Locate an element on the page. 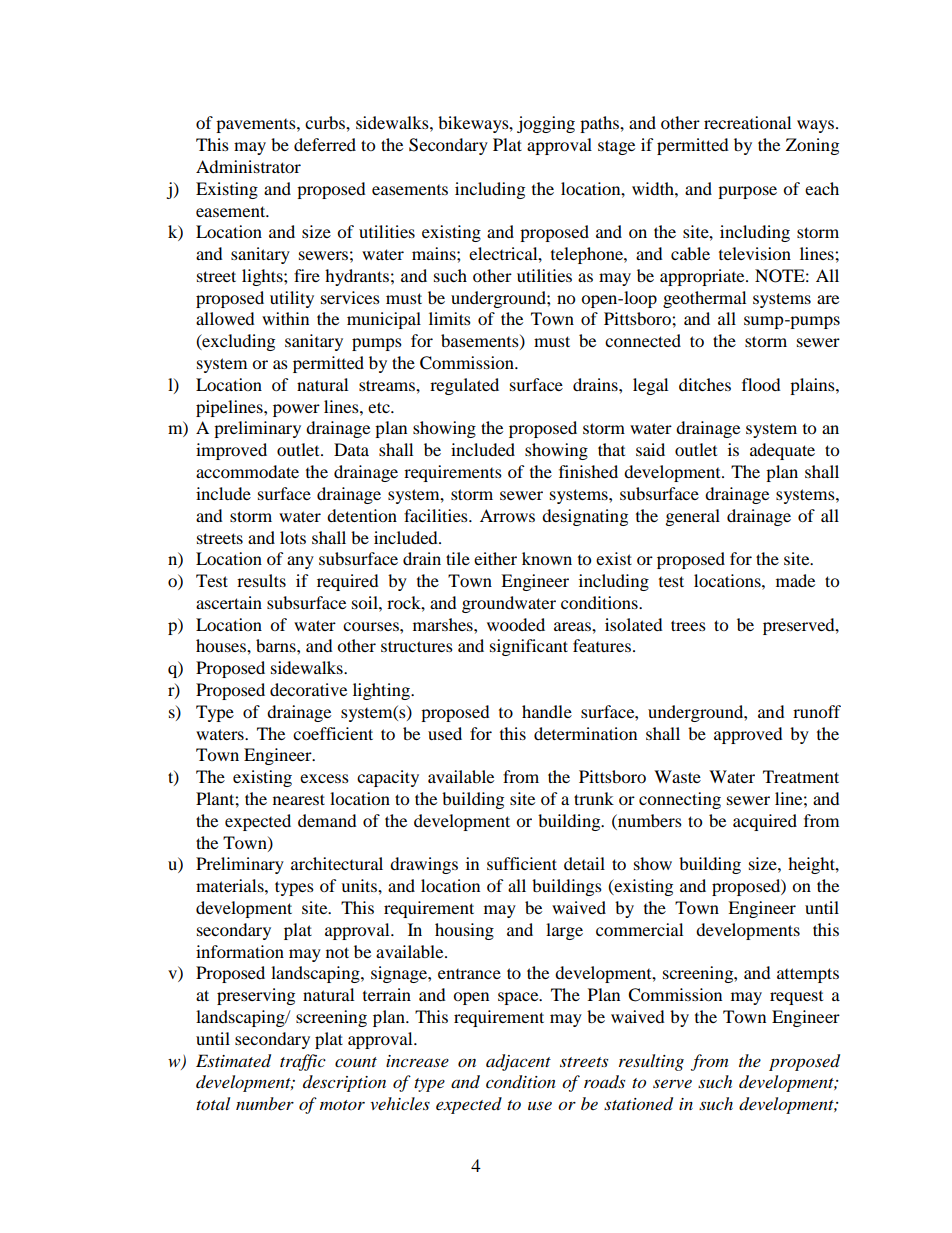  resulting is located at coordinates (651, 1062).
